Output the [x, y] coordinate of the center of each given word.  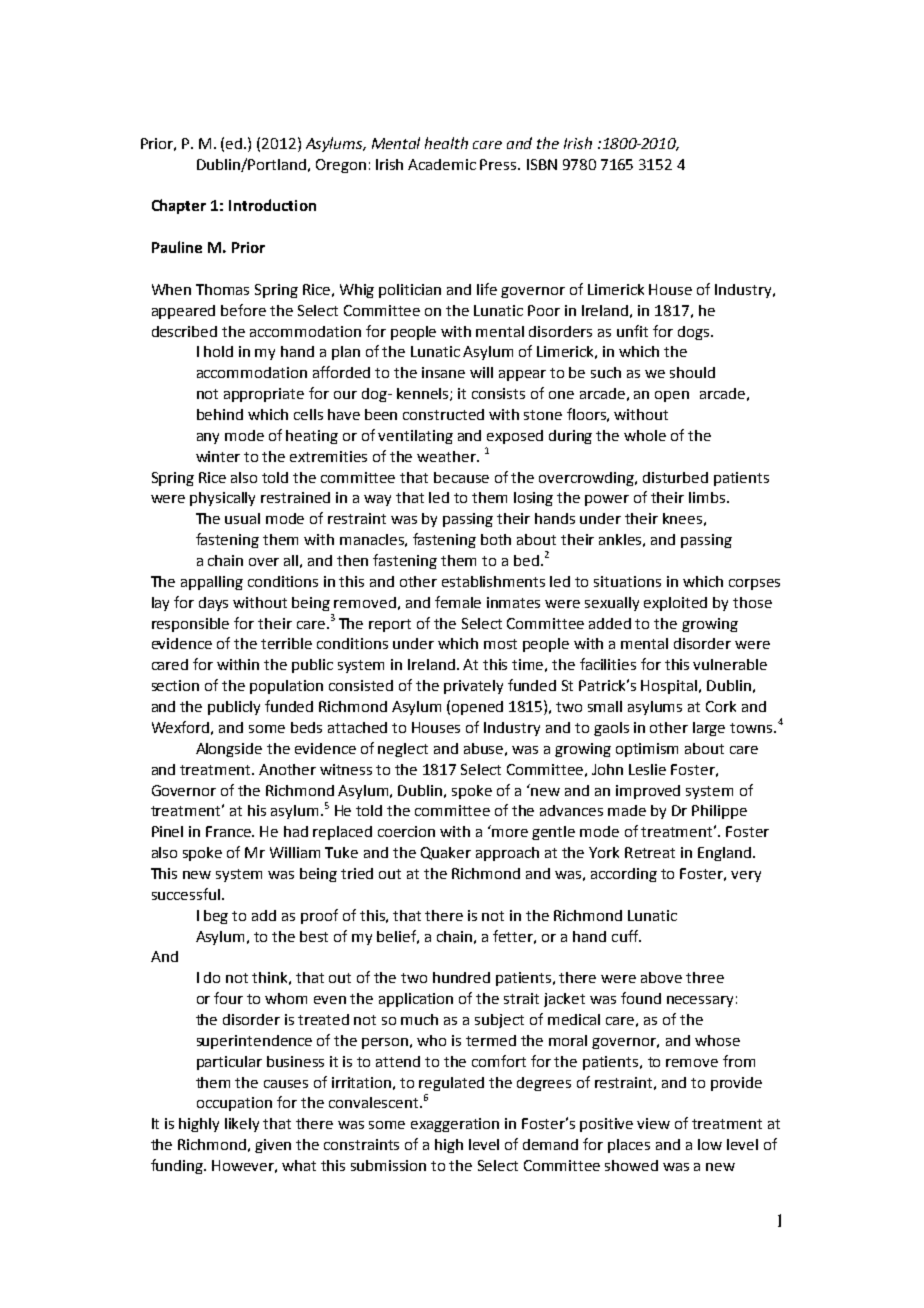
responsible [190, 625]
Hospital [670, 687]
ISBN [542, 164]
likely [242, 1125]
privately [473, 687]
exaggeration [455, 1125]
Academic [442, 164]
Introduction [272, 205]
